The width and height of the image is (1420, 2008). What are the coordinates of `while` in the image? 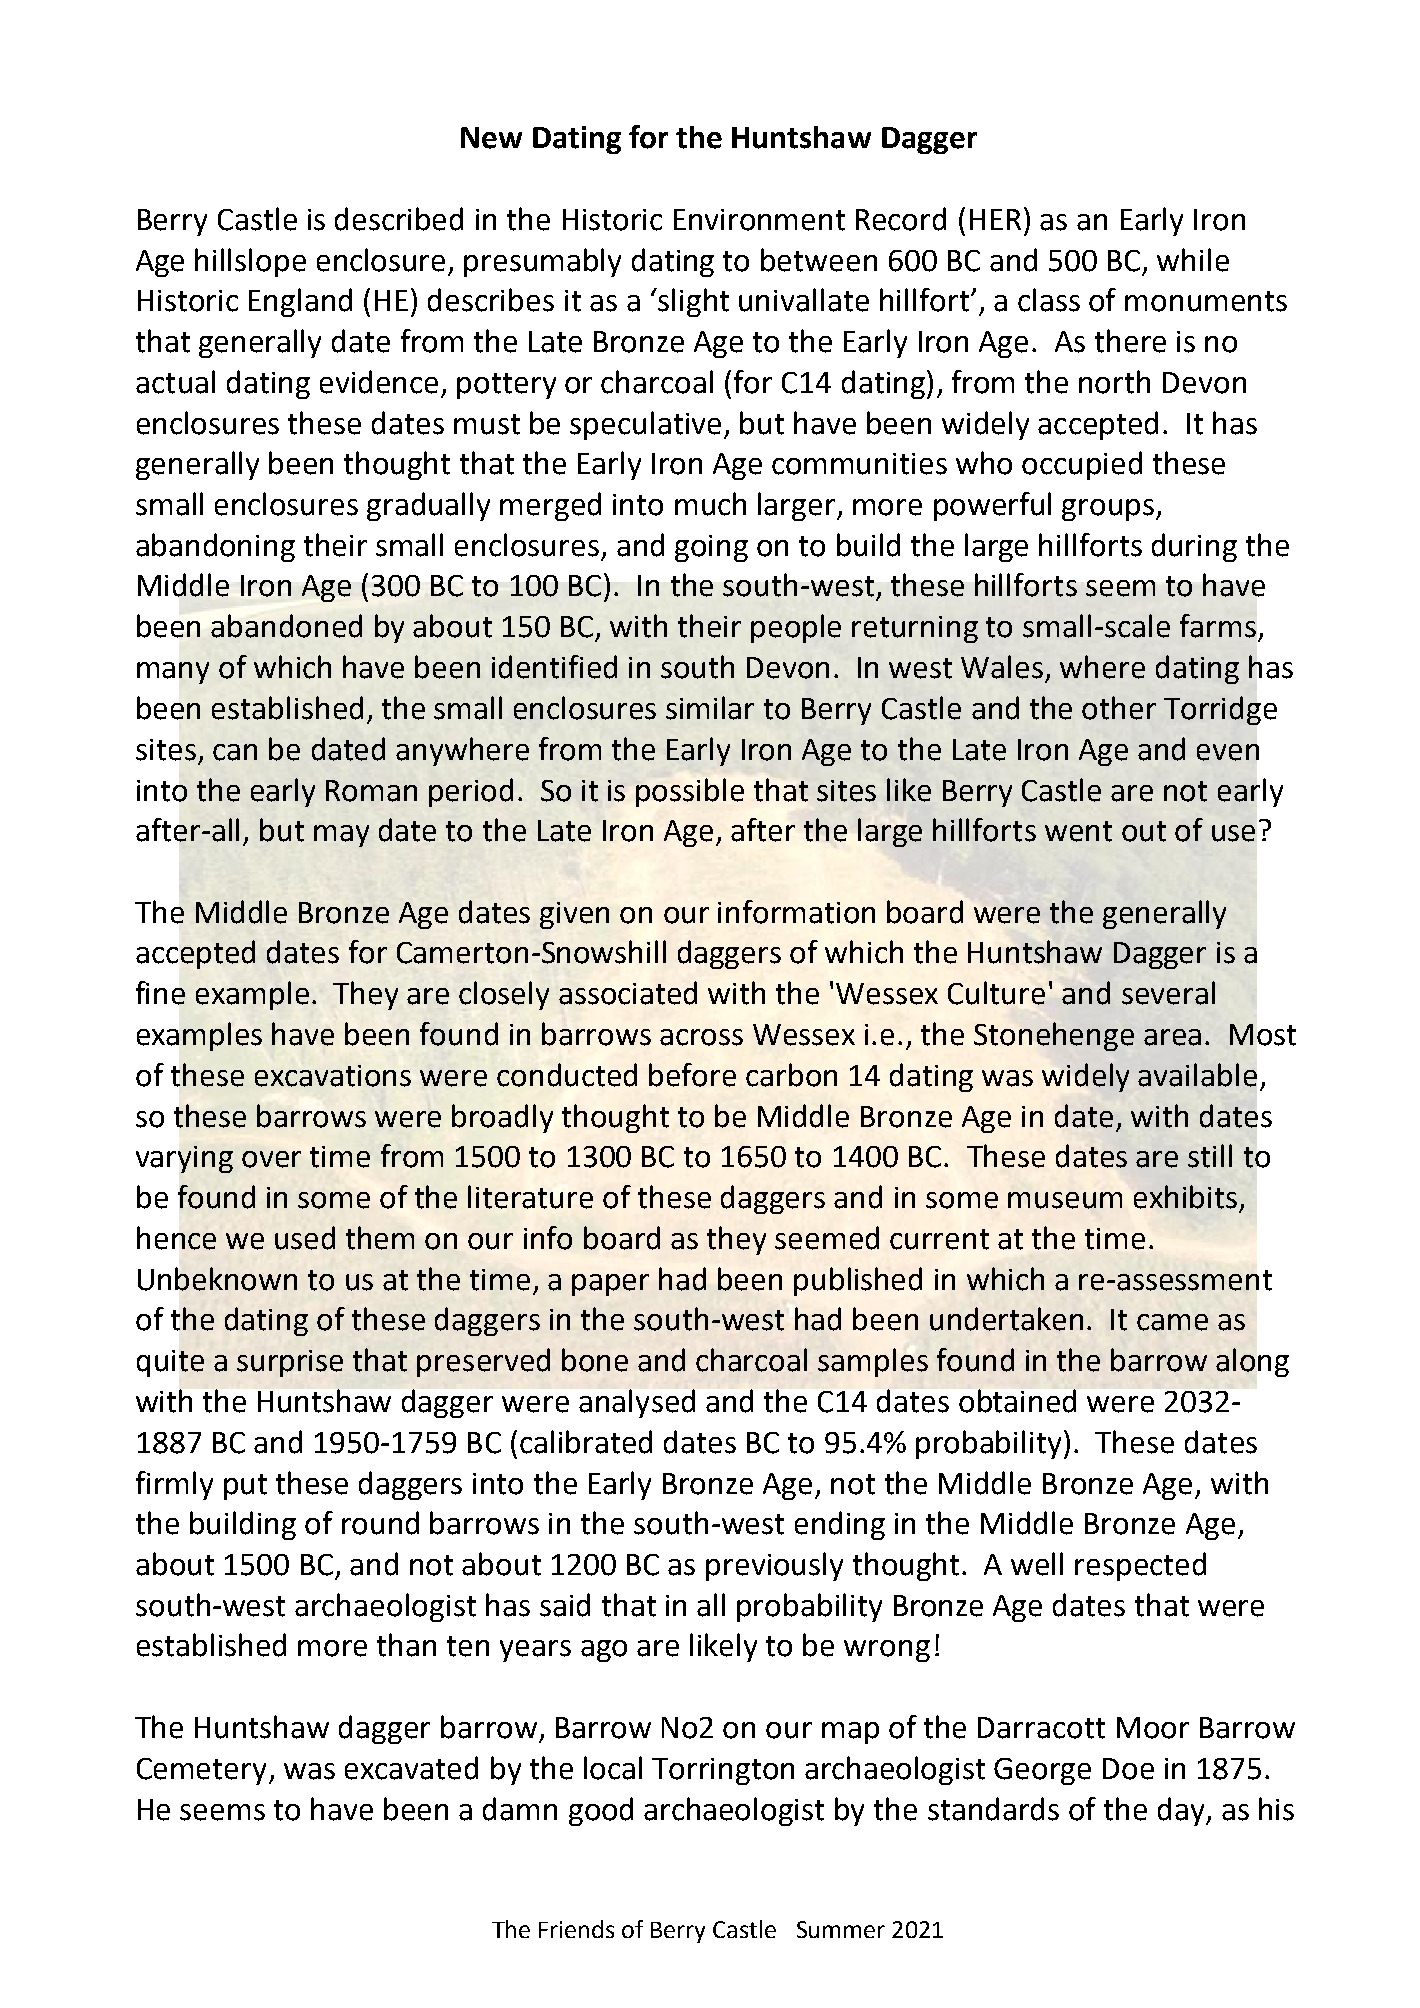 It's located at (1193, 260).
